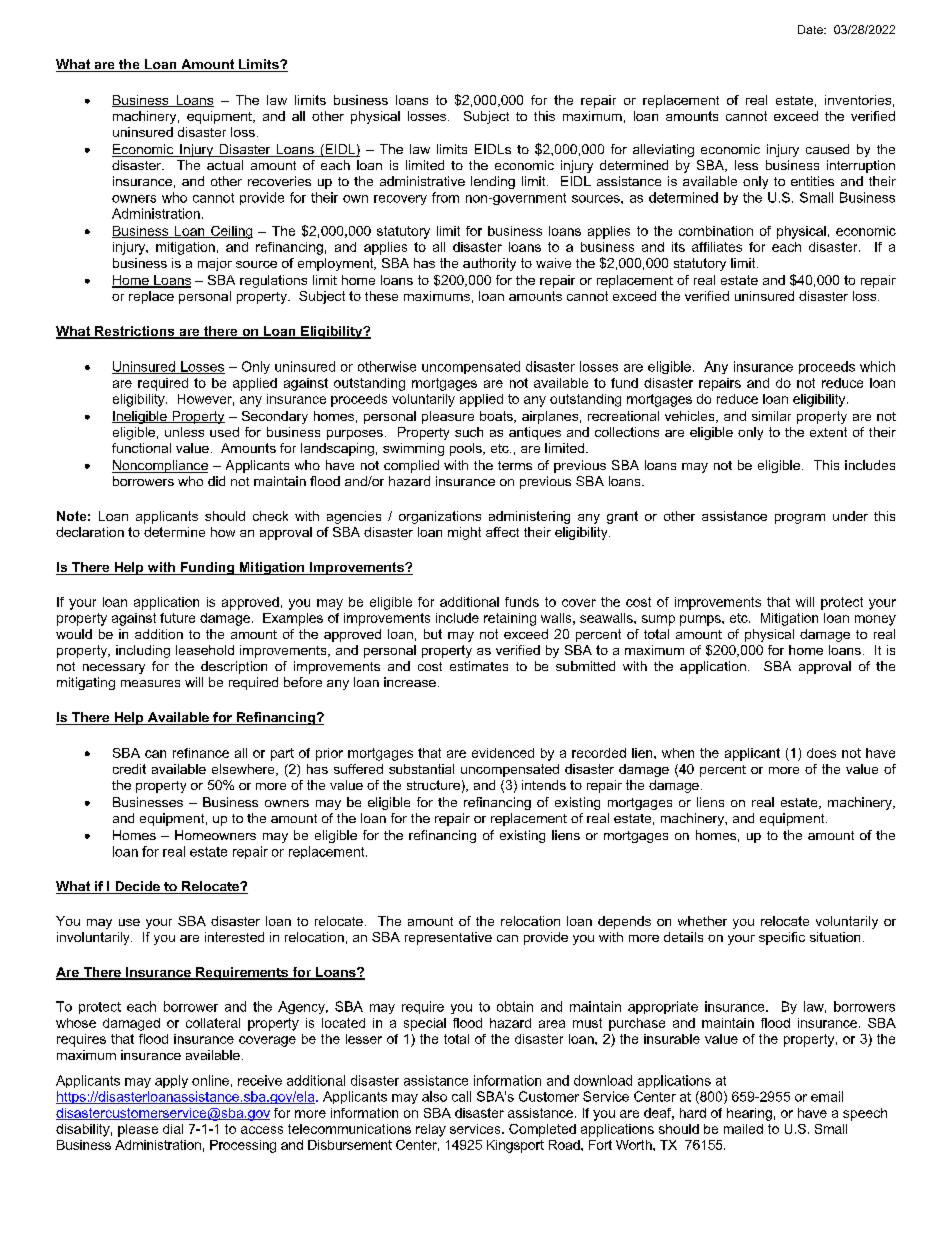 This screenshot has width=952, height=1233. I want to click on Date, so click(811, 29).
